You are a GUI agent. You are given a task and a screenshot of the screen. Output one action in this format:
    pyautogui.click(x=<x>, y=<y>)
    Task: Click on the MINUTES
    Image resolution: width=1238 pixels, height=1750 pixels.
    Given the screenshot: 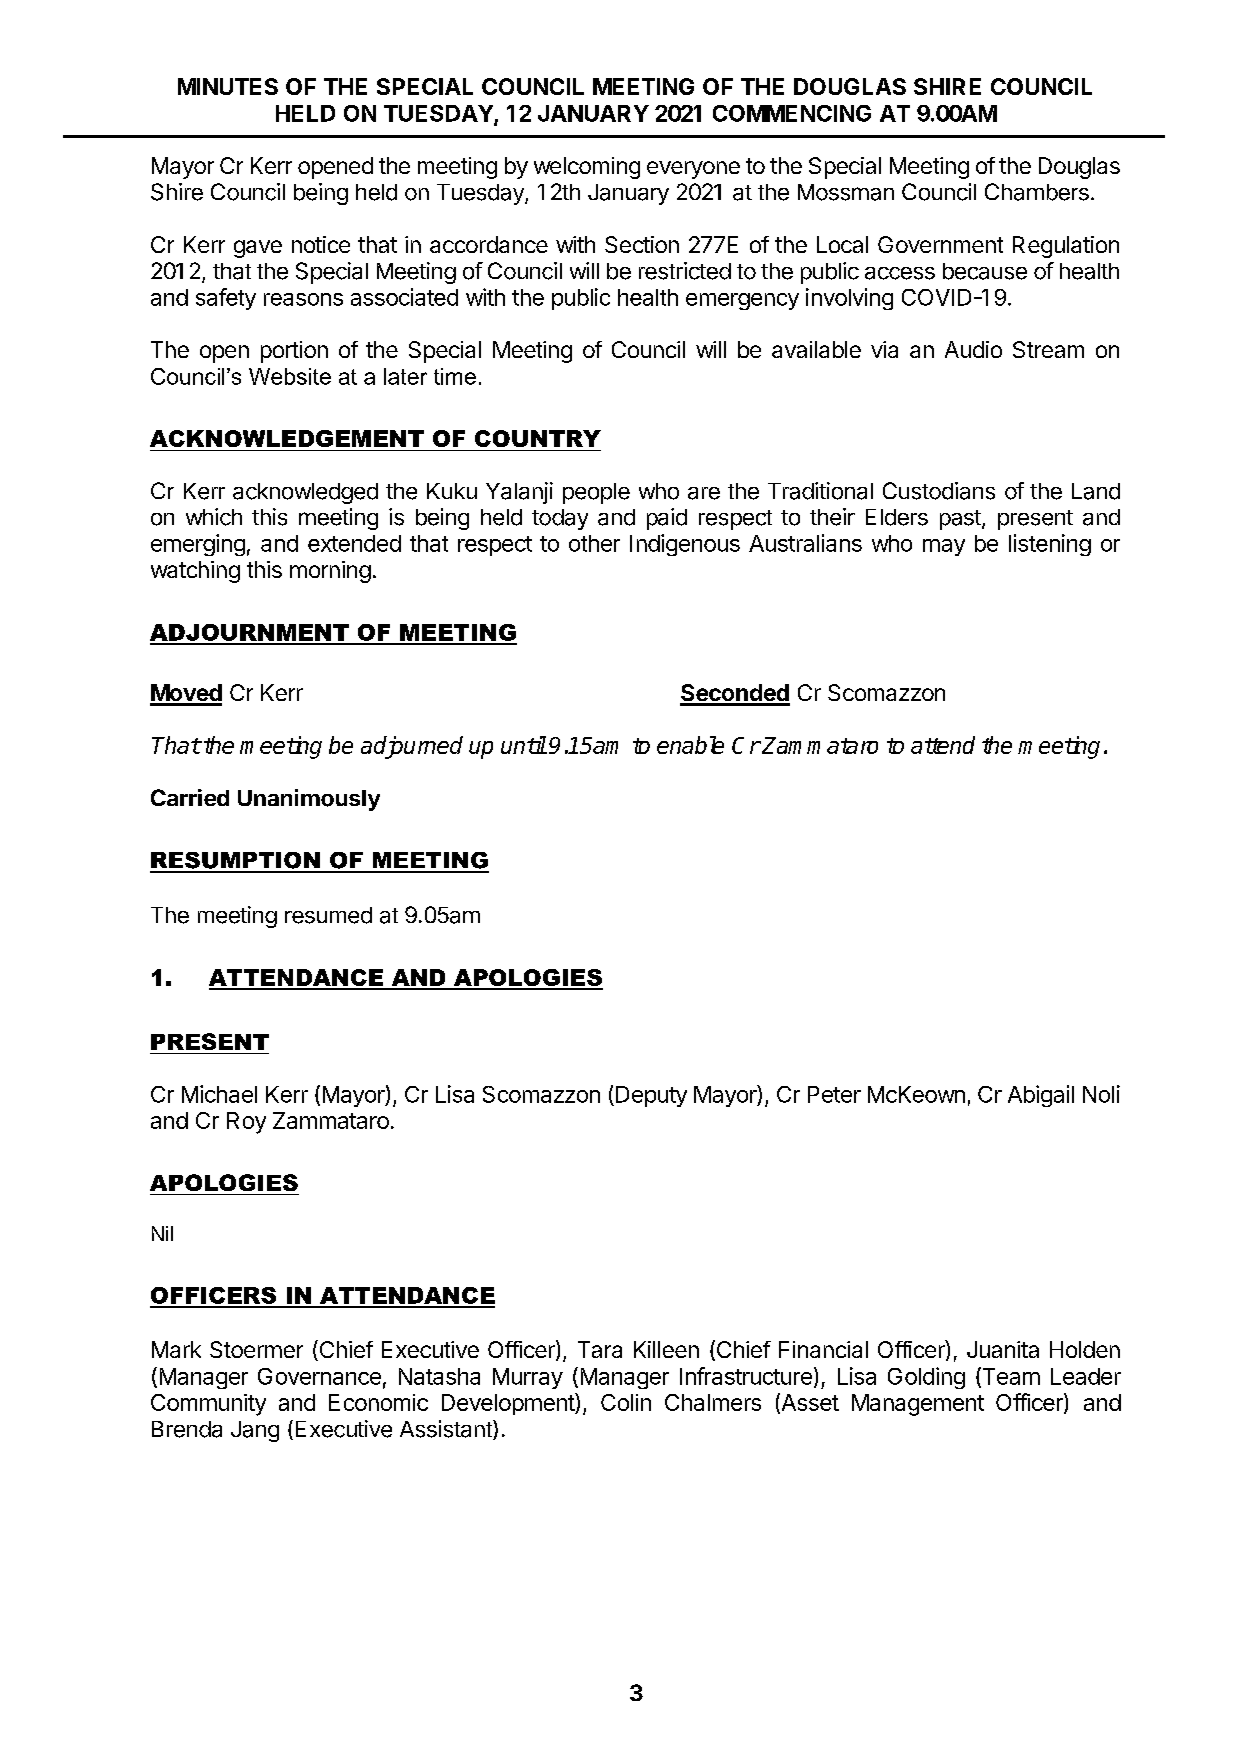 What is the action you would take?
    pyautogui.click(x=228, y=86)
